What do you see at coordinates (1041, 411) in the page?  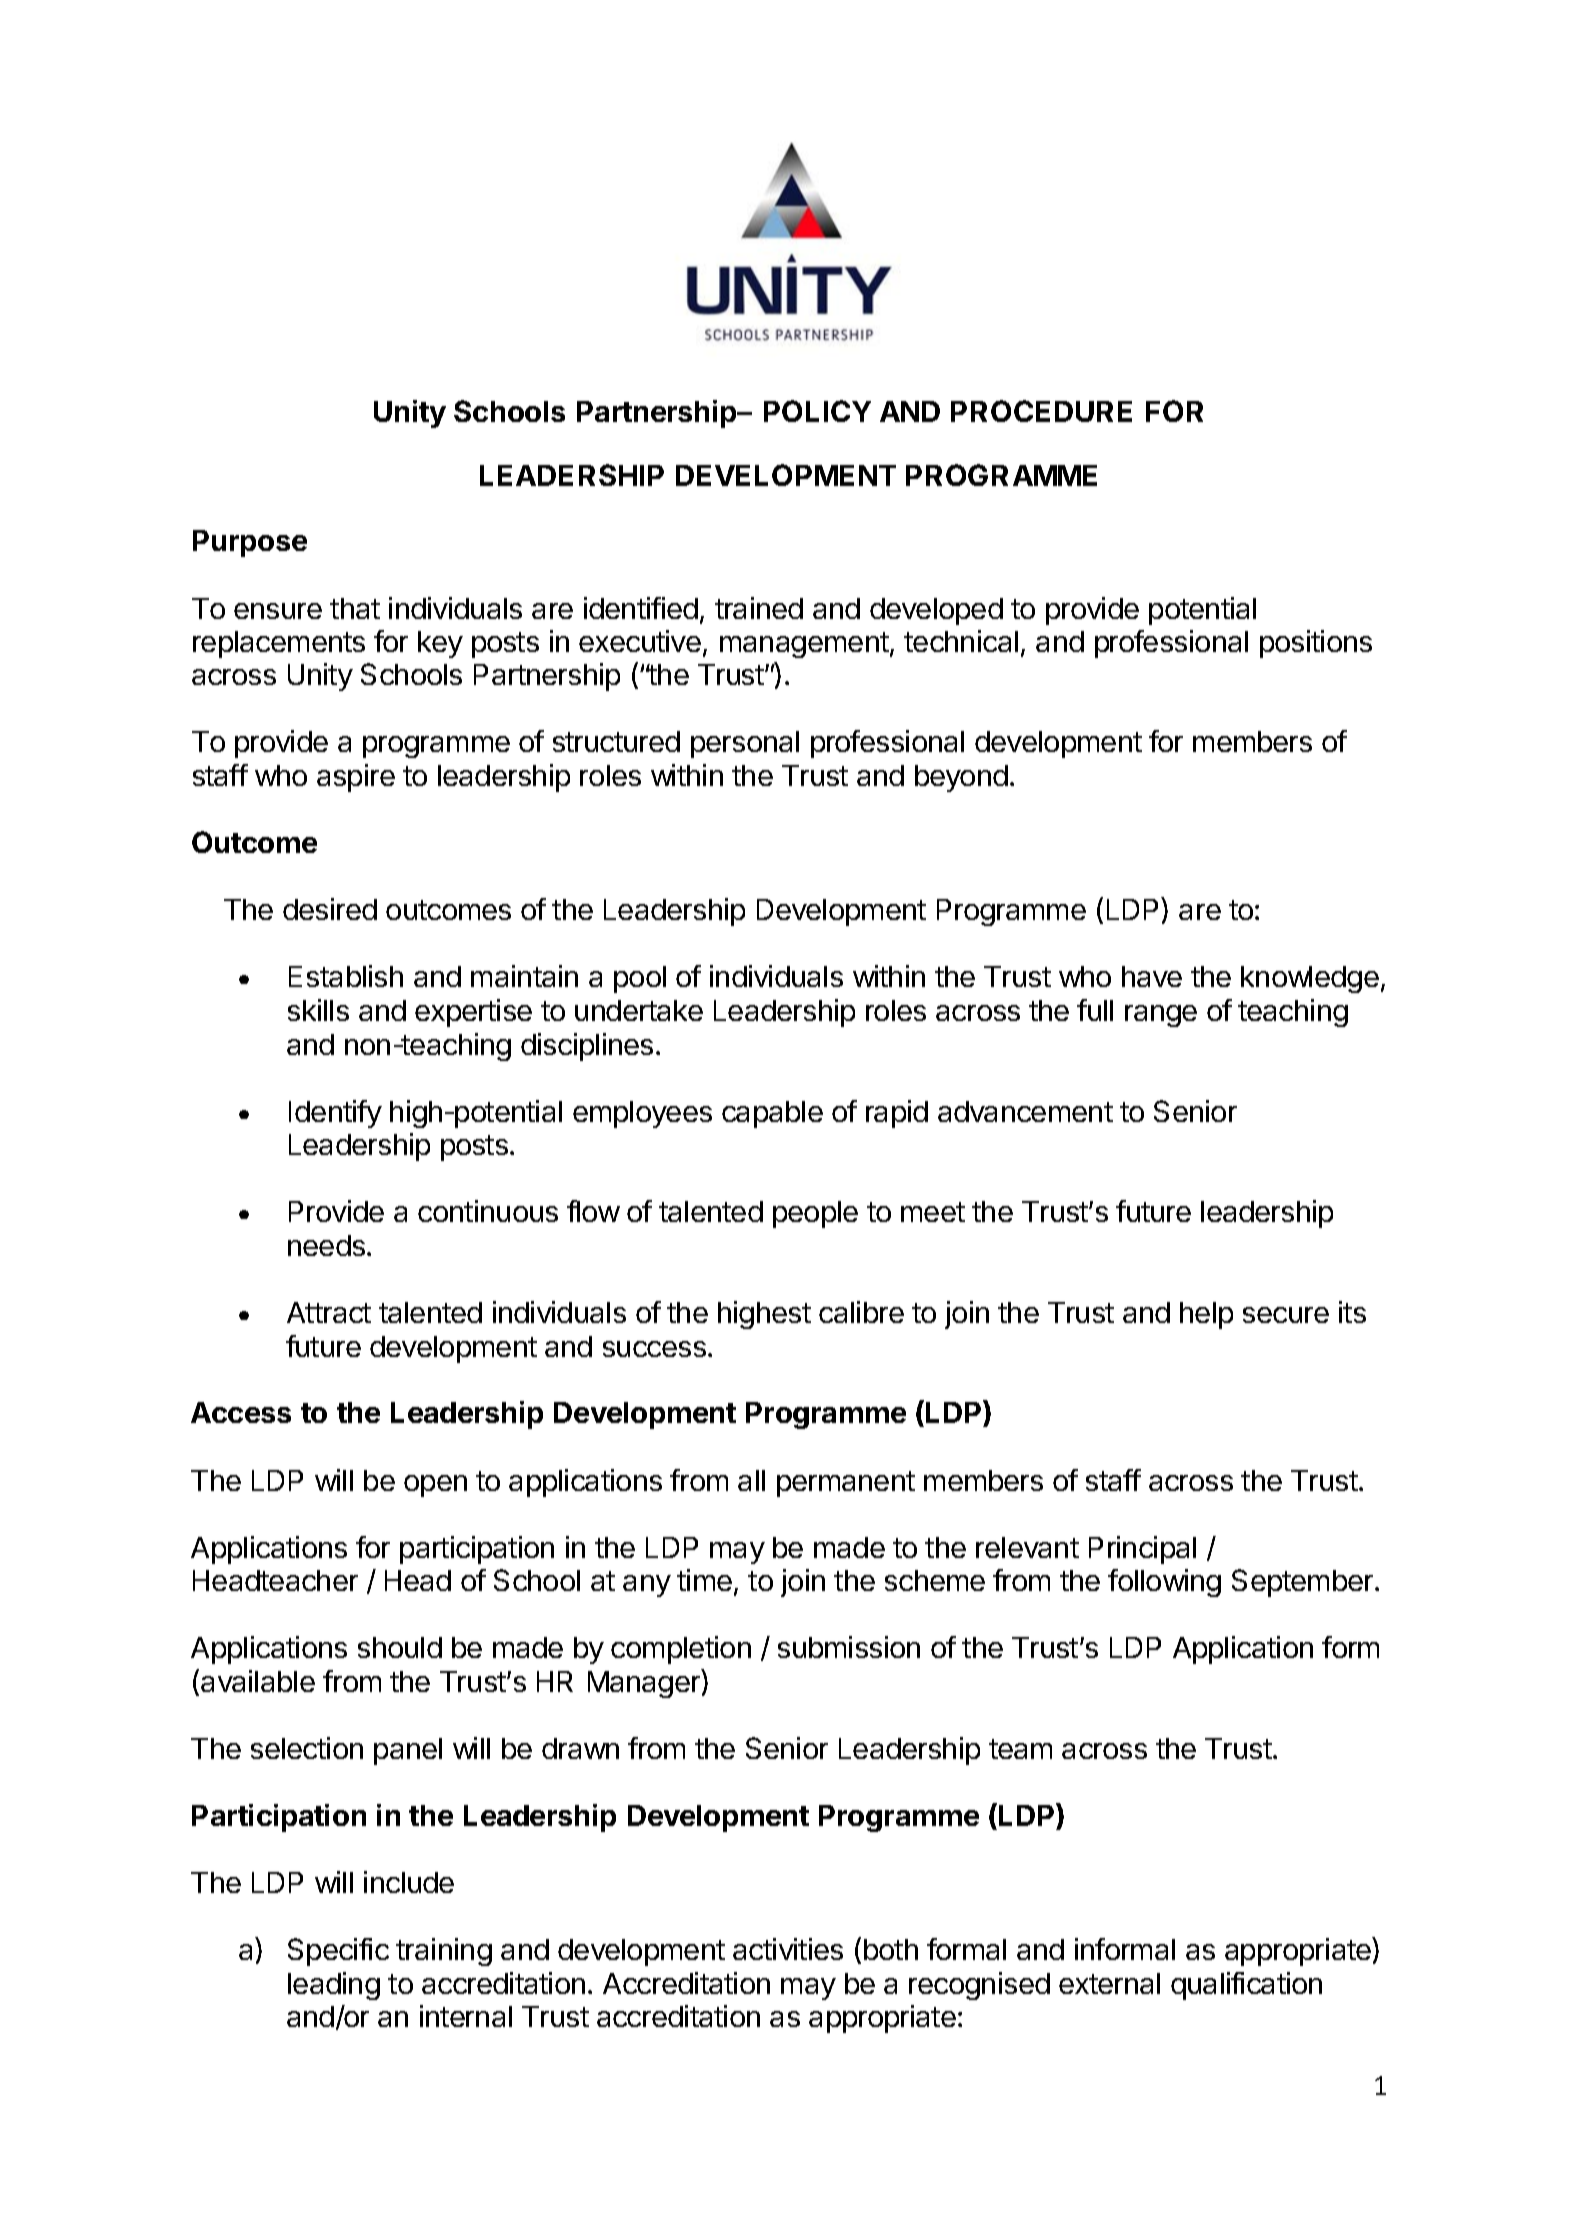 I see `PROCEDURE` at bounding box center [1041, 411].
